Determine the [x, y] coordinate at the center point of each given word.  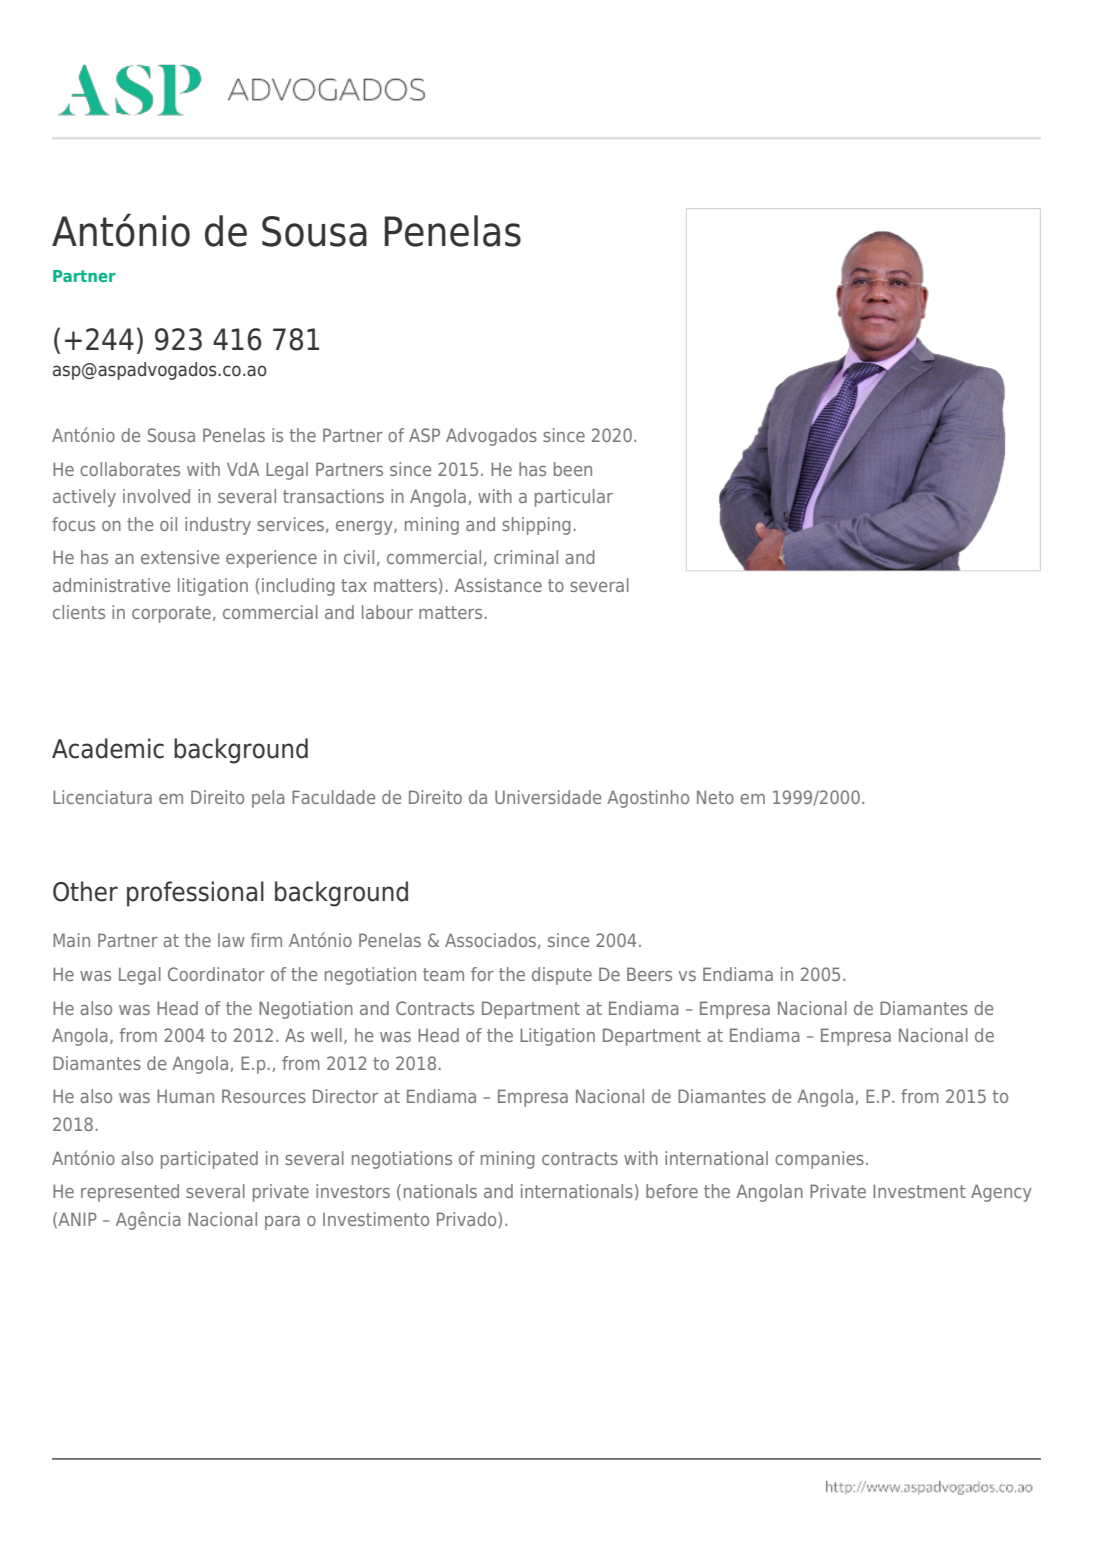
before [672, 1191]
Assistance [498, 585]
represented [130, 1193]
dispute [562, 976]
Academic [108, 748]
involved [156, 496]
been [573, 469]
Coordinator [216, 974]
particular [574, 498]
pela [268, 799]
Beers [649, 974]
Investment [919, 1191]
